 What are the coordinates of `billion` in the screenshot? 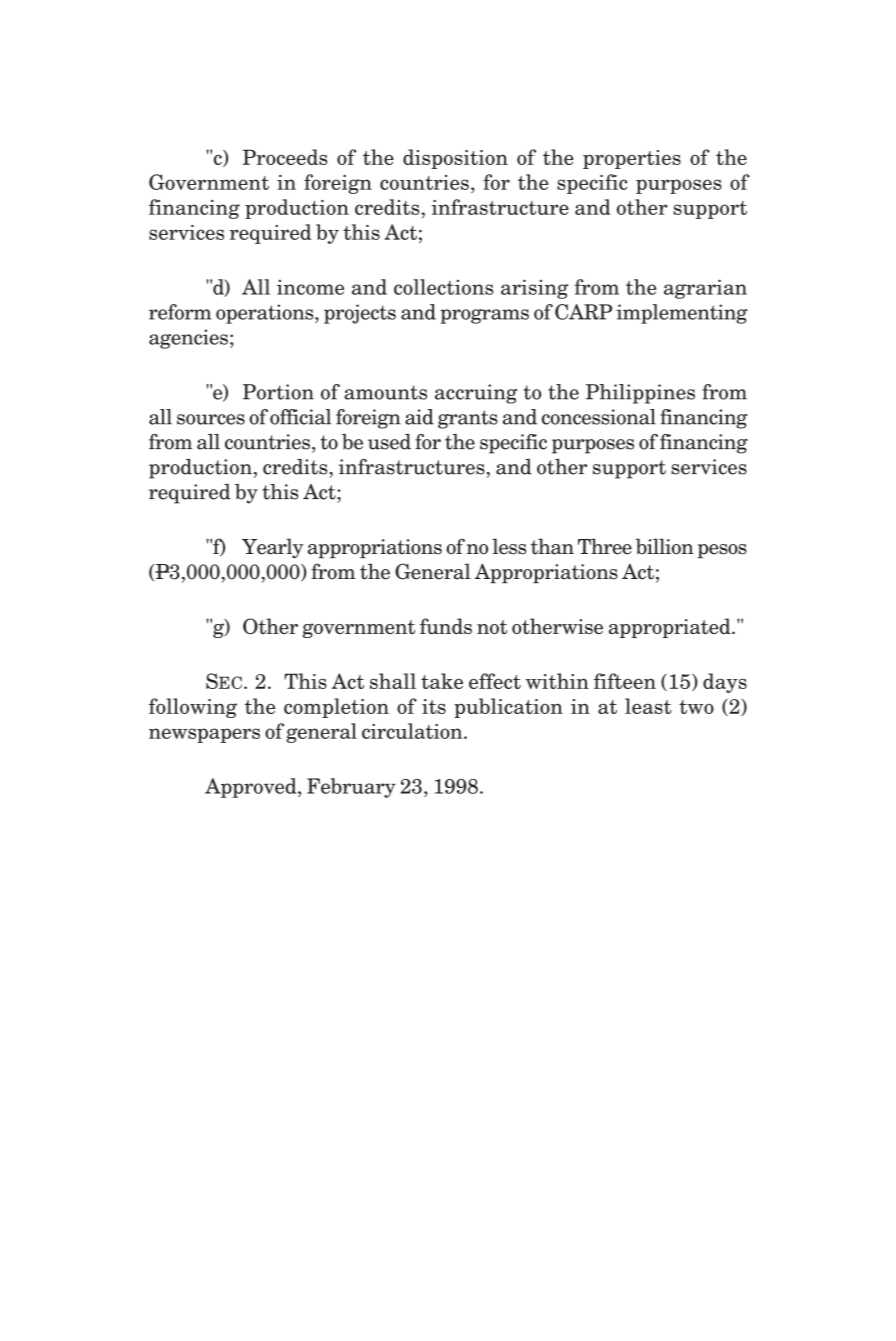 It's located at (665, 546).
